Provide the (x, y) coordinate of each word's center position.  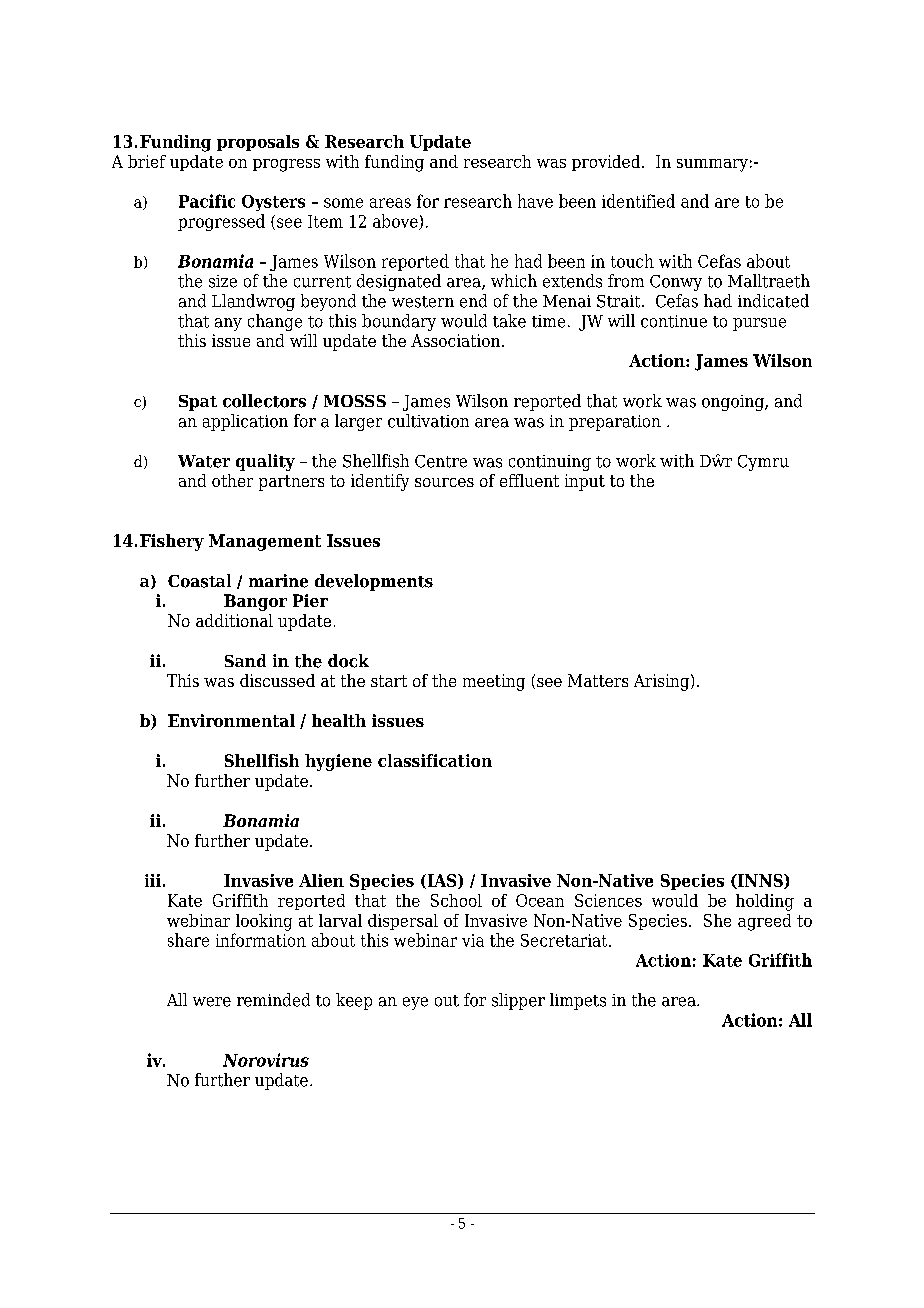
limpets (578, 1001)
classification (435, 760)
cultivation (428, 421)
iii (153, 880)
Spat (198, 403)
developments (374, 582)
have (535, 201)
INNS (760, 881)
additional (234, 620)
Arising (663, 682)
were (212, 1002)
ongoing (734, 403)
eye (415, 1003)
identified (638, 201)
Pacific (207, 201)
